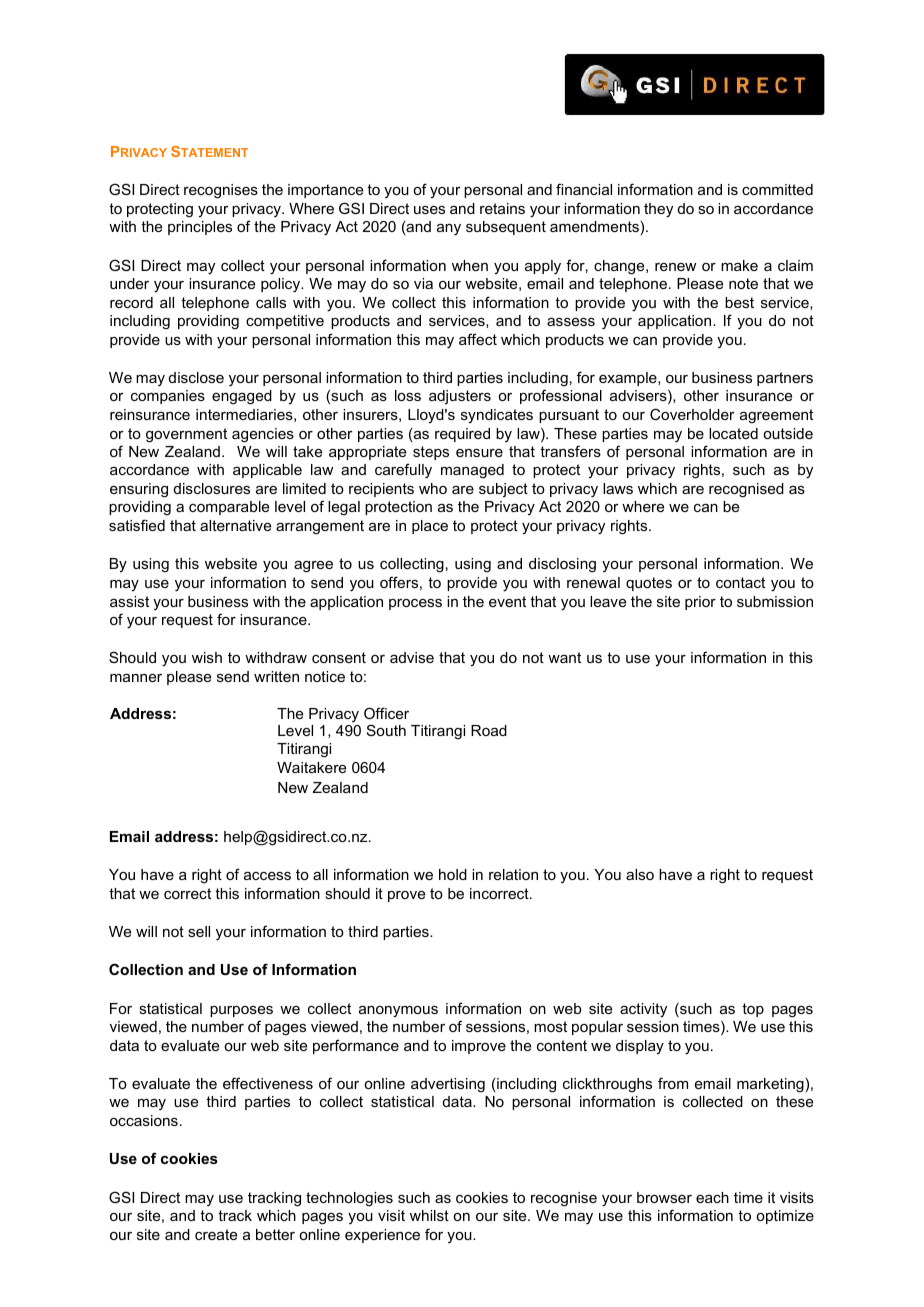 The image size is (924, 1307). Describe the element at coordinates (216, 1234) in the screenshot. I see `create` at that location.
